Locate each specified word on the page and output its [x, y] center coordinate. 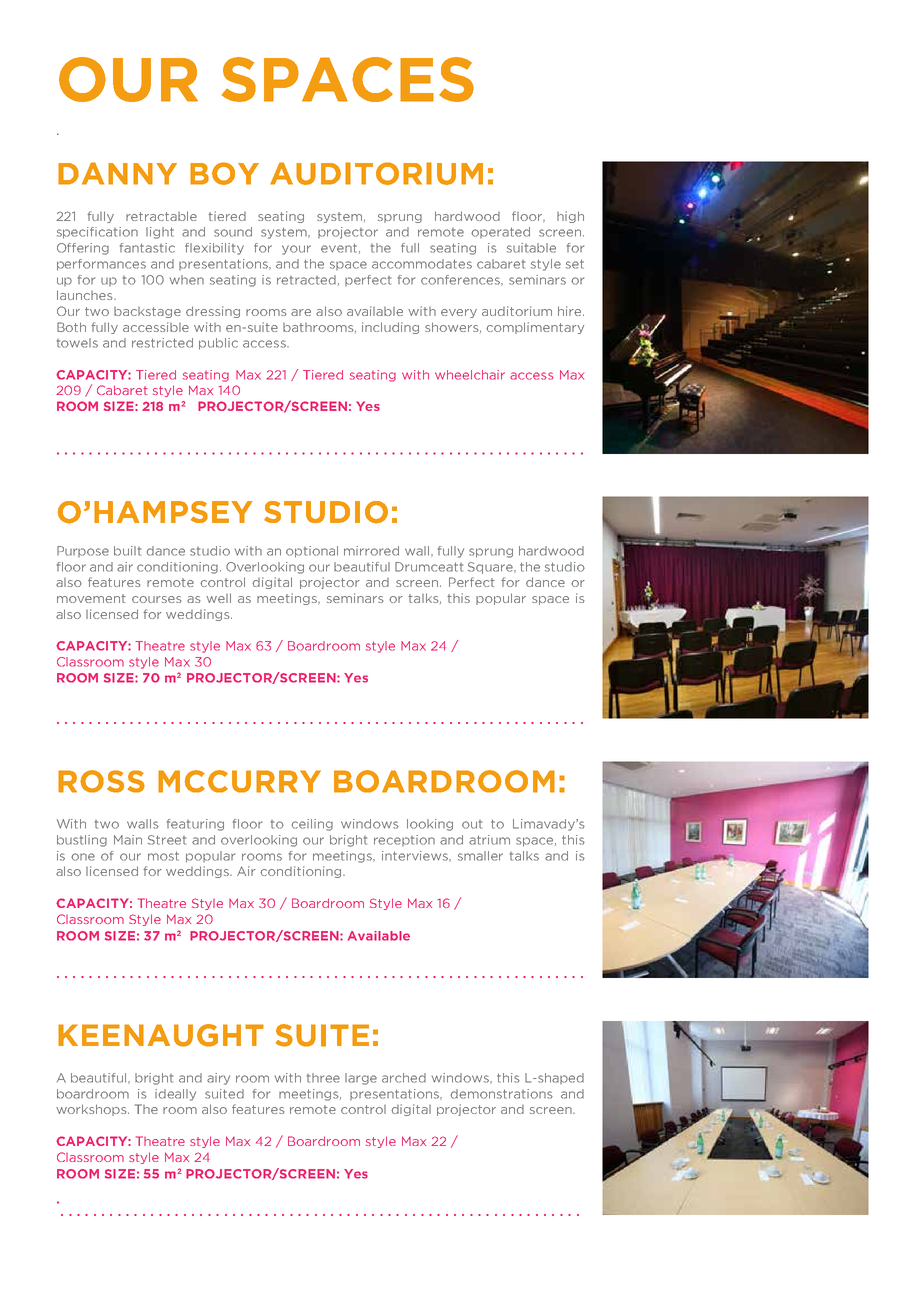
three [323, 1078]
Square [492, 568]
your [296, 250]
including [390, 328]
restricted [162, 343]
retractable [161, 216]
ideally [175, 1095]
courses [156, 599]
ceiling [312, 825]
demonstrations [502, 1094]
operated [500, 232]
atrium [489, 840]
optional [312, 552]
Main [128, 840]
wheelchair [470, 375]
